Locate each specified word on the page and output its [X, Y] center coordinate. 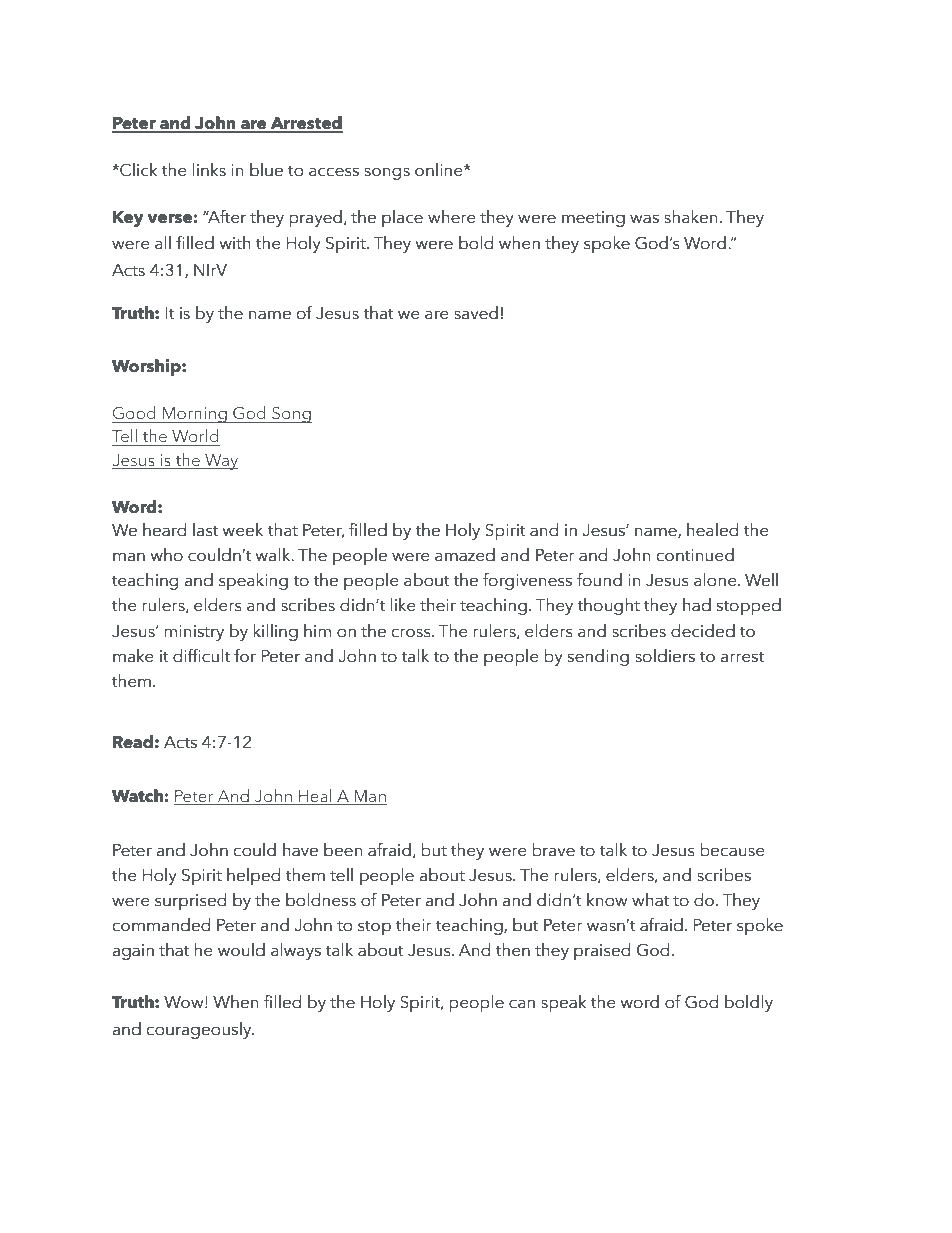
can [522, 1004]
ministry [194, 633]
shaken [691, 217]
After [226, 217]
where [452, 217]
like [403, 605]
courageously [200, 1030]
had [697, 605]
